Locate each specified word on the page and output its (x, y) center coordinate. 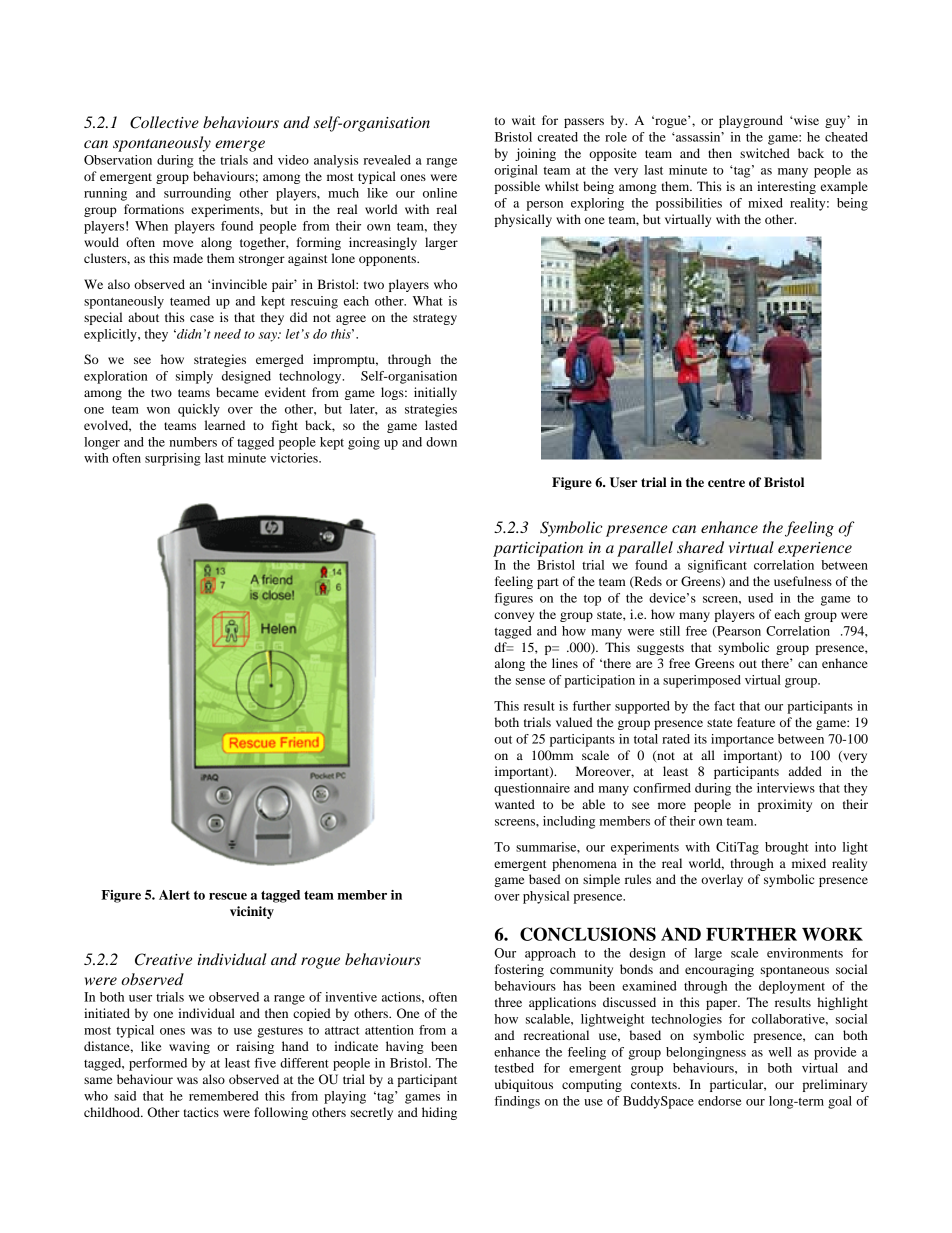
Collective (164, 122)
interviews (786, 788)
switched (765, 153)
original (516, 171)
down (441, 442)
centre (726, 482)
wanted (515, 804)
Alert (174, 895)
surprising (173, 459)
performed (158, 1064)
